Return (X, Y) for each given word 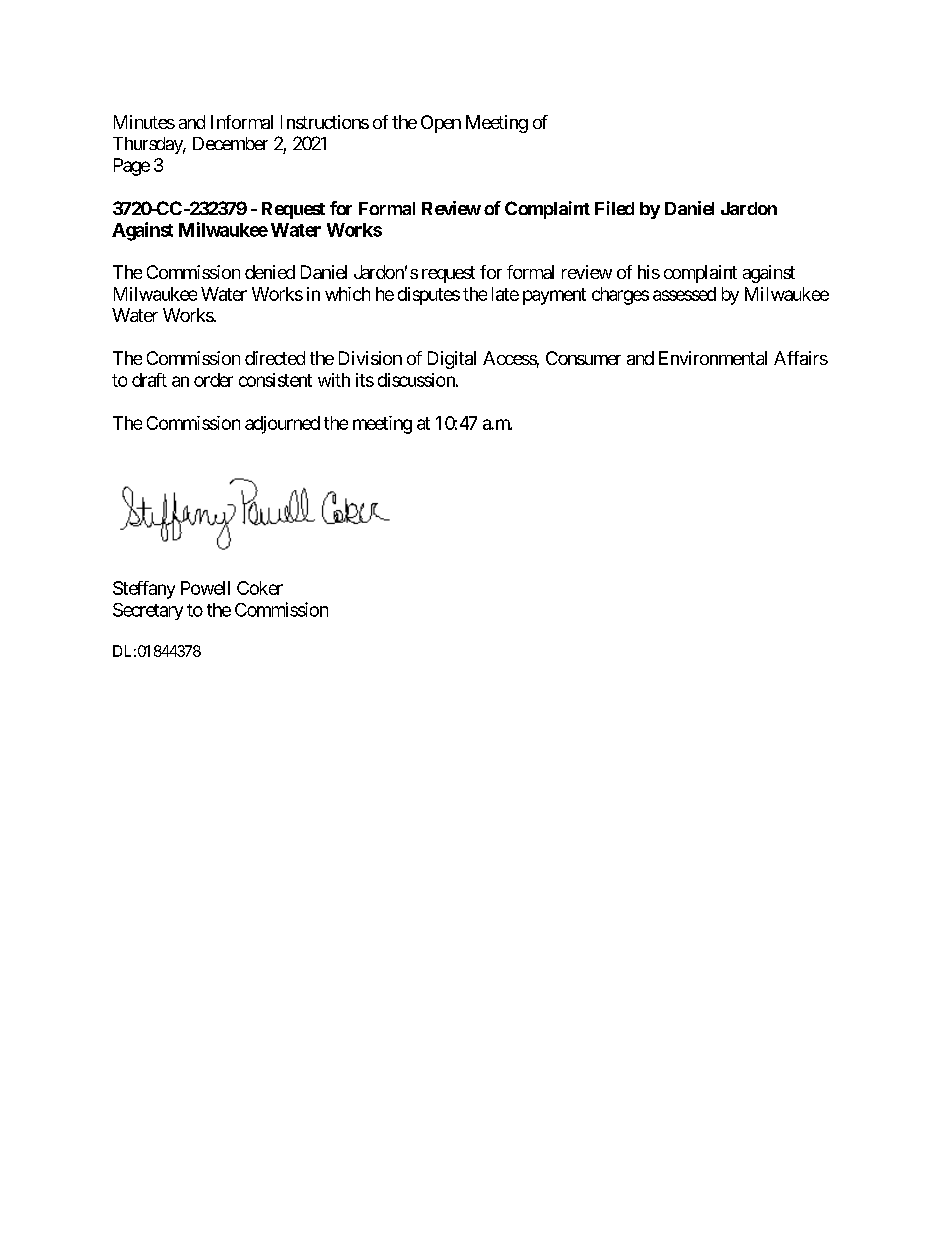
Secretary (148, 611)
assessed (684, 294)
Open (441, 124)
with (334, 380)
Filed (614, 208)
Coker (260, 588)
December (230, 143)
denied (270, 272)
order (213, 380)
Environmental (713, 358)
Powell (205, 588)
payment (554, 296)
